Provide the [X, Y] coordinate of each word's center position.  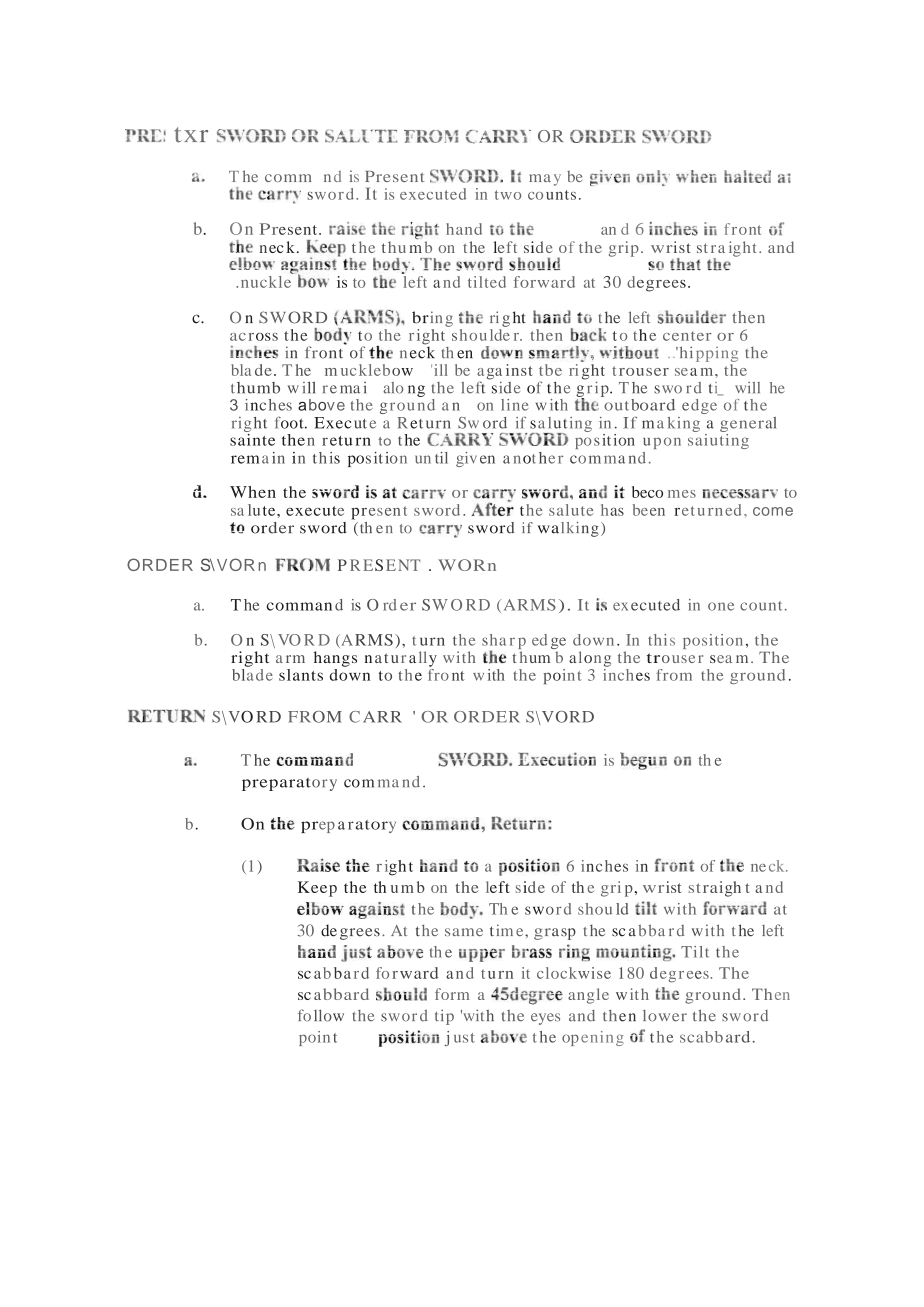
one [721, 606]
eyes [545, 1019]
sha [494, 640]
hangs [335, 659]
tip [444, 1017]
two [508, 195]
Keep [317, 889]
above [321, 405]
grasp [555, 934]
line [515, 405]
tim [501, 930]
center [687, 336]
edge [699, 406]
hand [464, 229]
